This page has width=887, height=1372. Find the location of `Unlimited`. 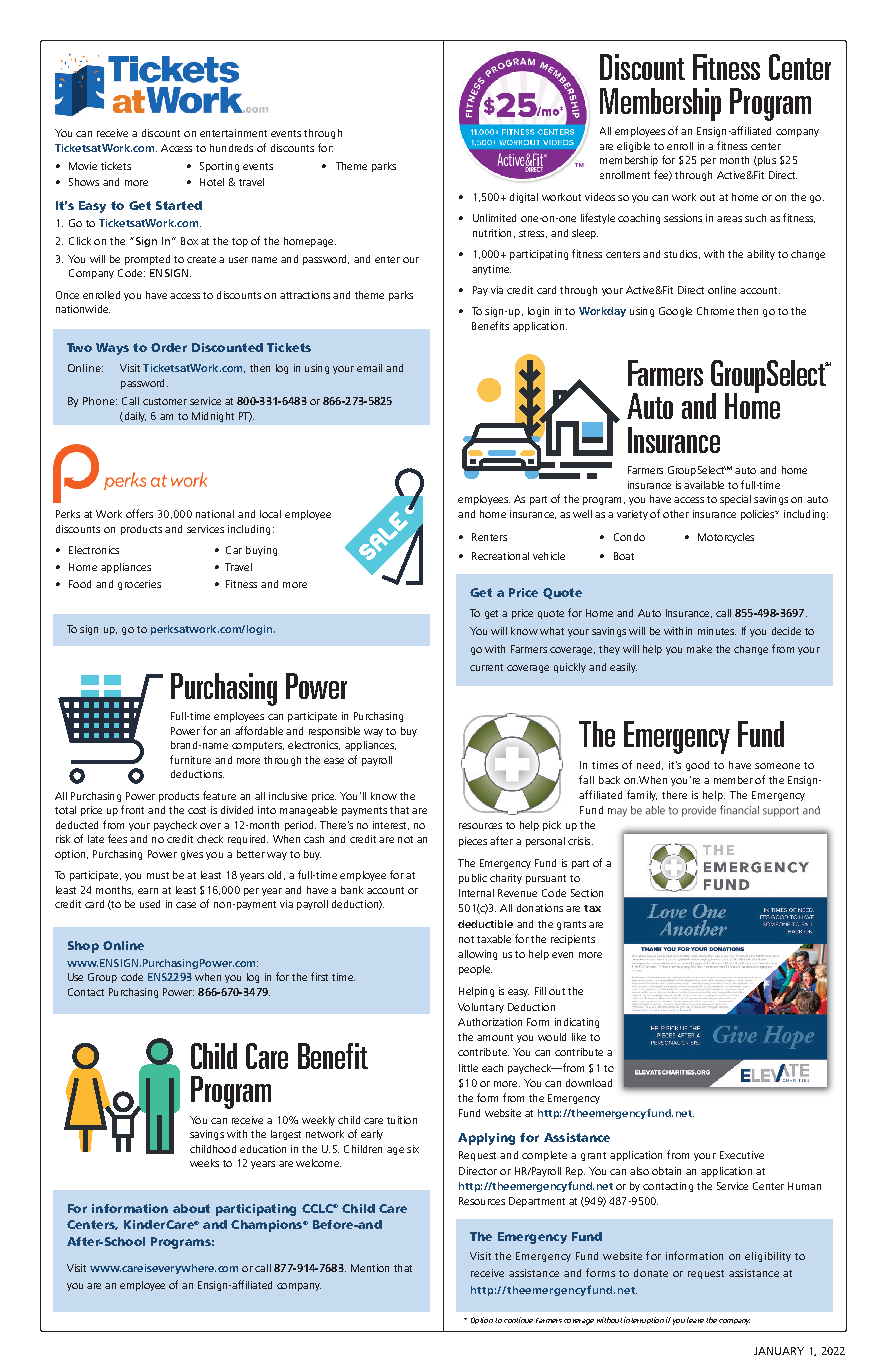

Unlimited is located at coordinates (494, 218).
